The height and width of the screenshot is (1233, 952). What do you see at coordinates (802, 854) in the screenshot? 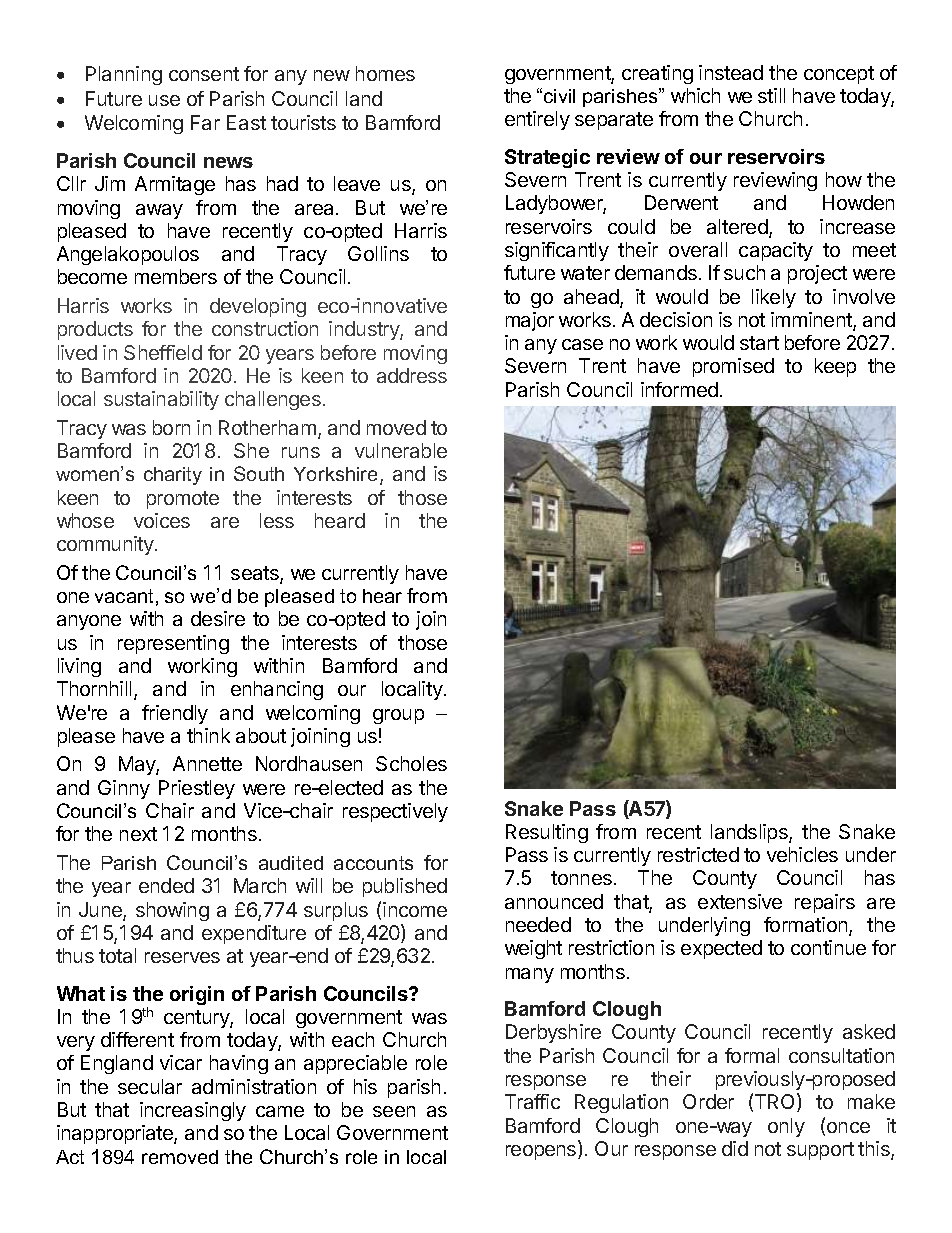
I see `vehicles` at bounding box center [802, 854].
